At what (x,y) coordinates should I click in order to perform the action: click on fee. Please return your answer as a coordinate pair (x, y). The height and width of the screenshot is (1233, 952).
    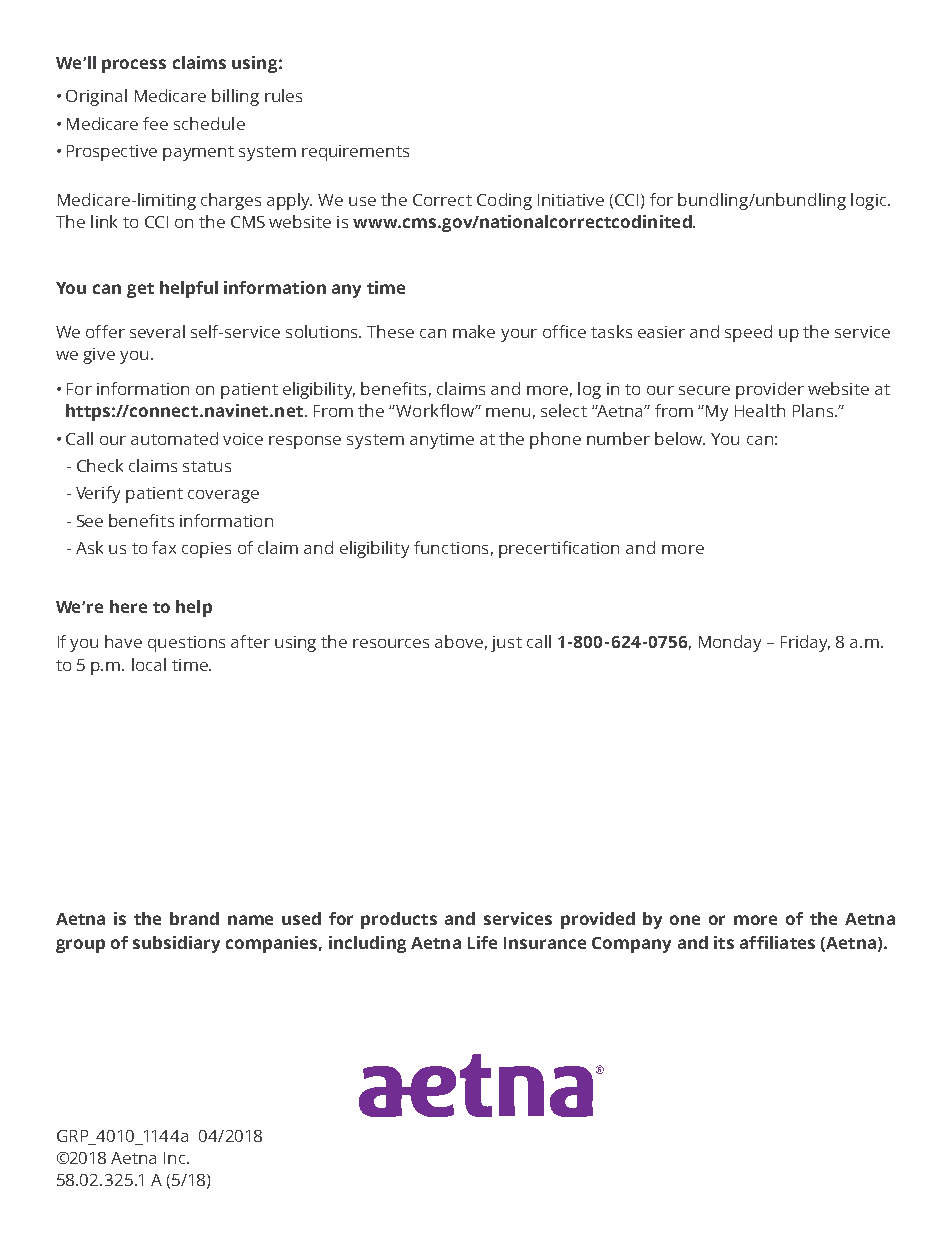
    Looking at the image, I should click on (155, 123).
